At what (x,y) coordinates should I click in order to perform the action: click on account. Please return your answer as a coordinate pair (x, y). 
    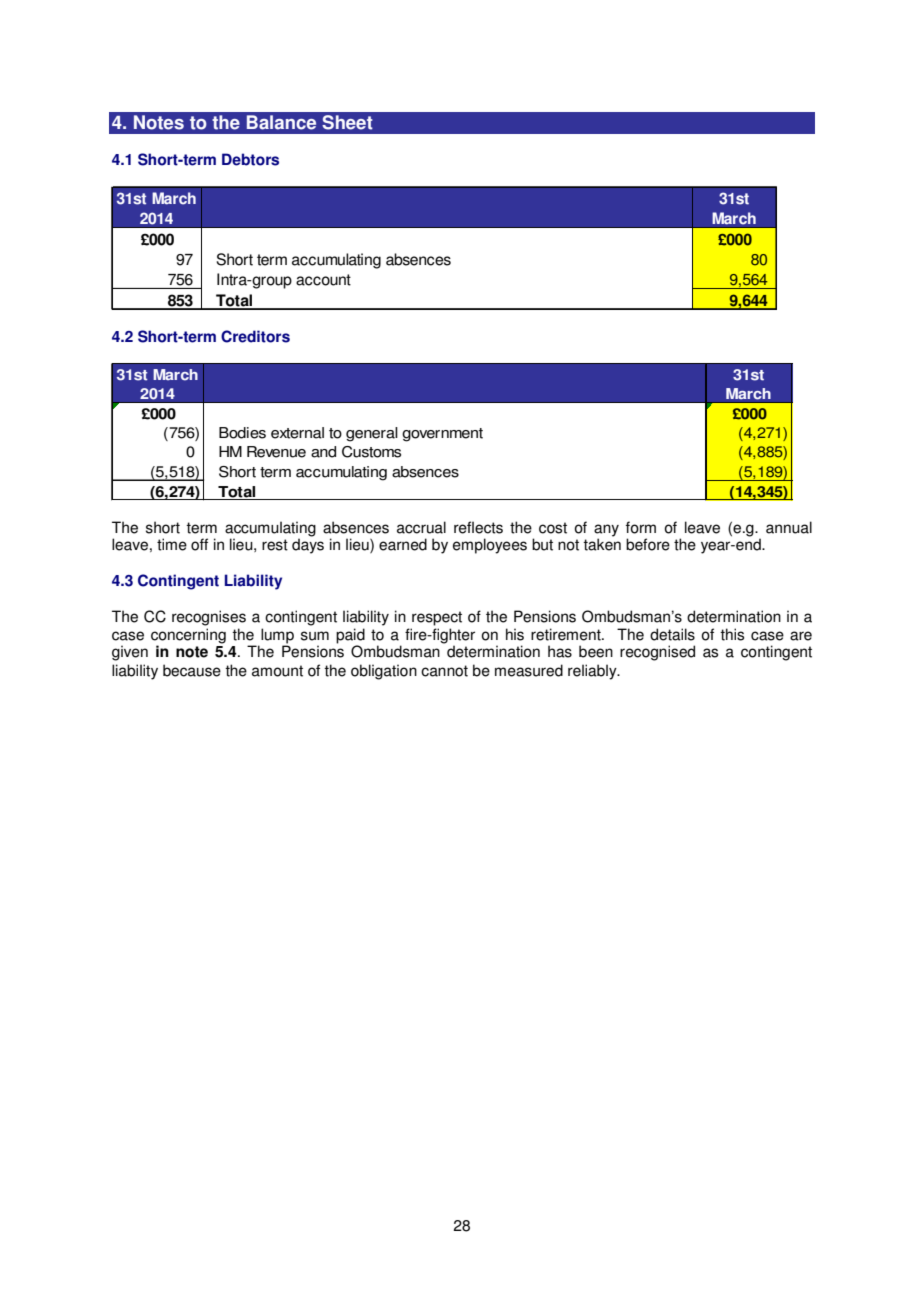
    Looking at the image, I should click on (323, 280).
